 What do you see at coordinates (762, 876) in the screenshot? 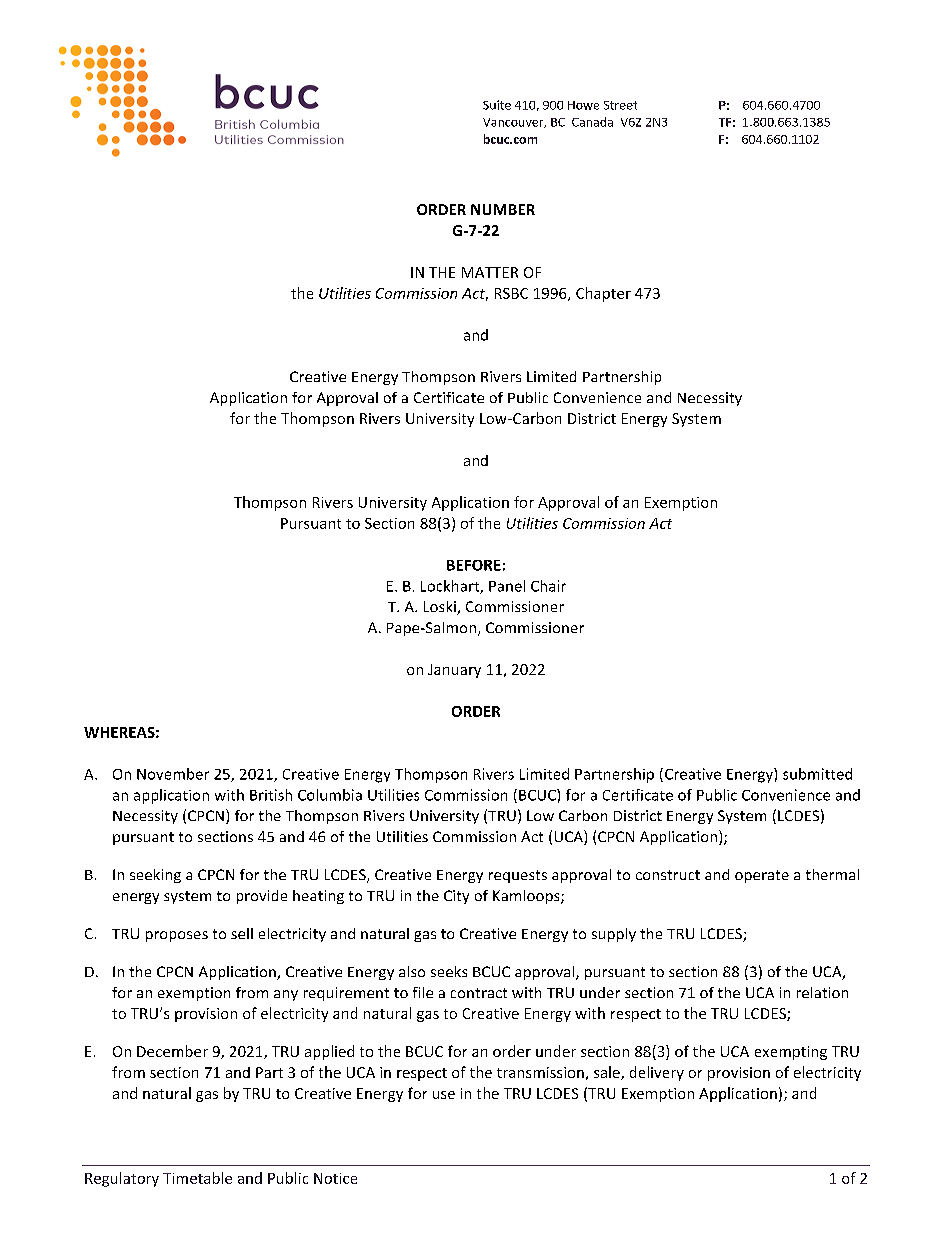
I see `operate` at bounding box center [762, 876].
